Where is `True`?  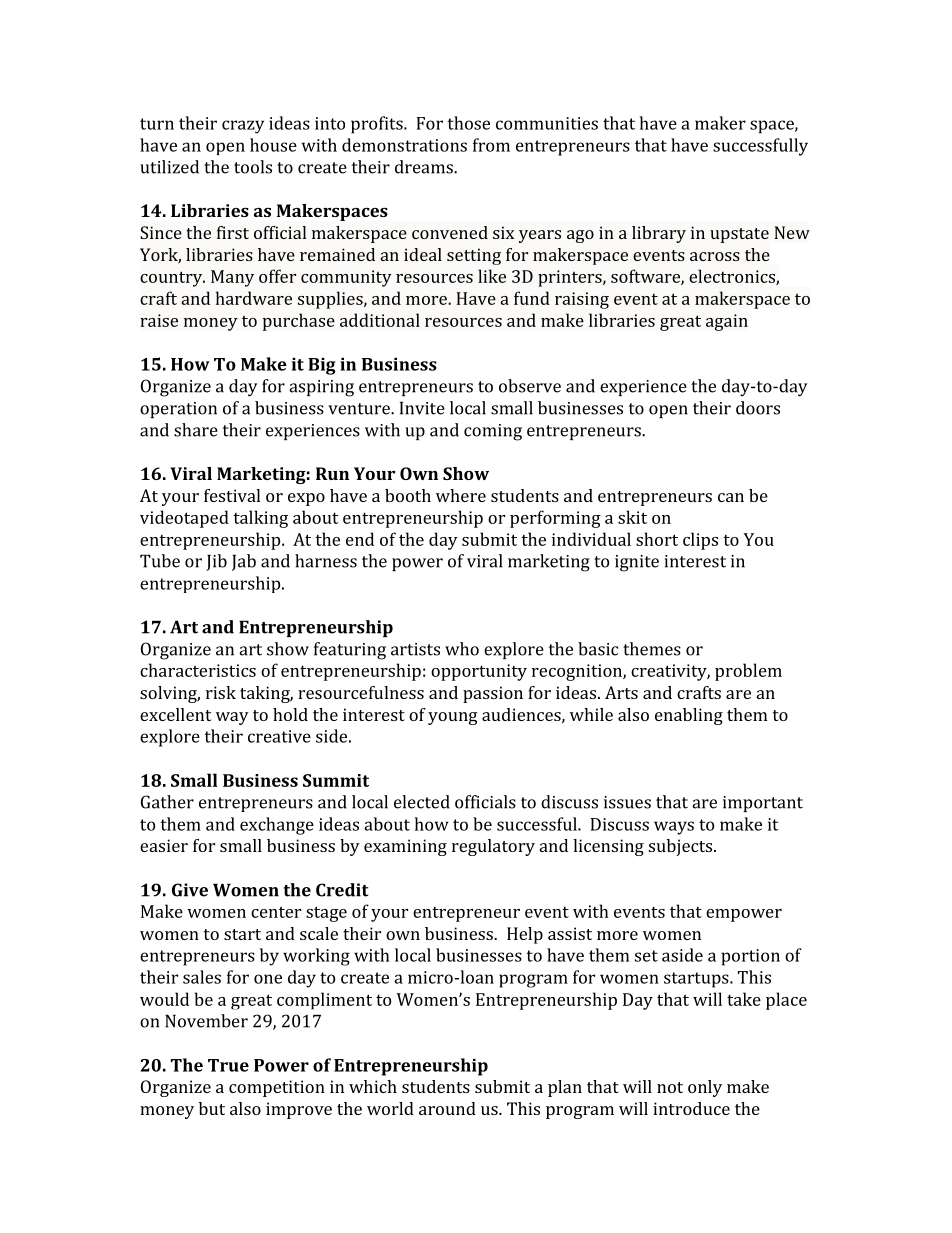
True is located at coordinates (228, 1065).
